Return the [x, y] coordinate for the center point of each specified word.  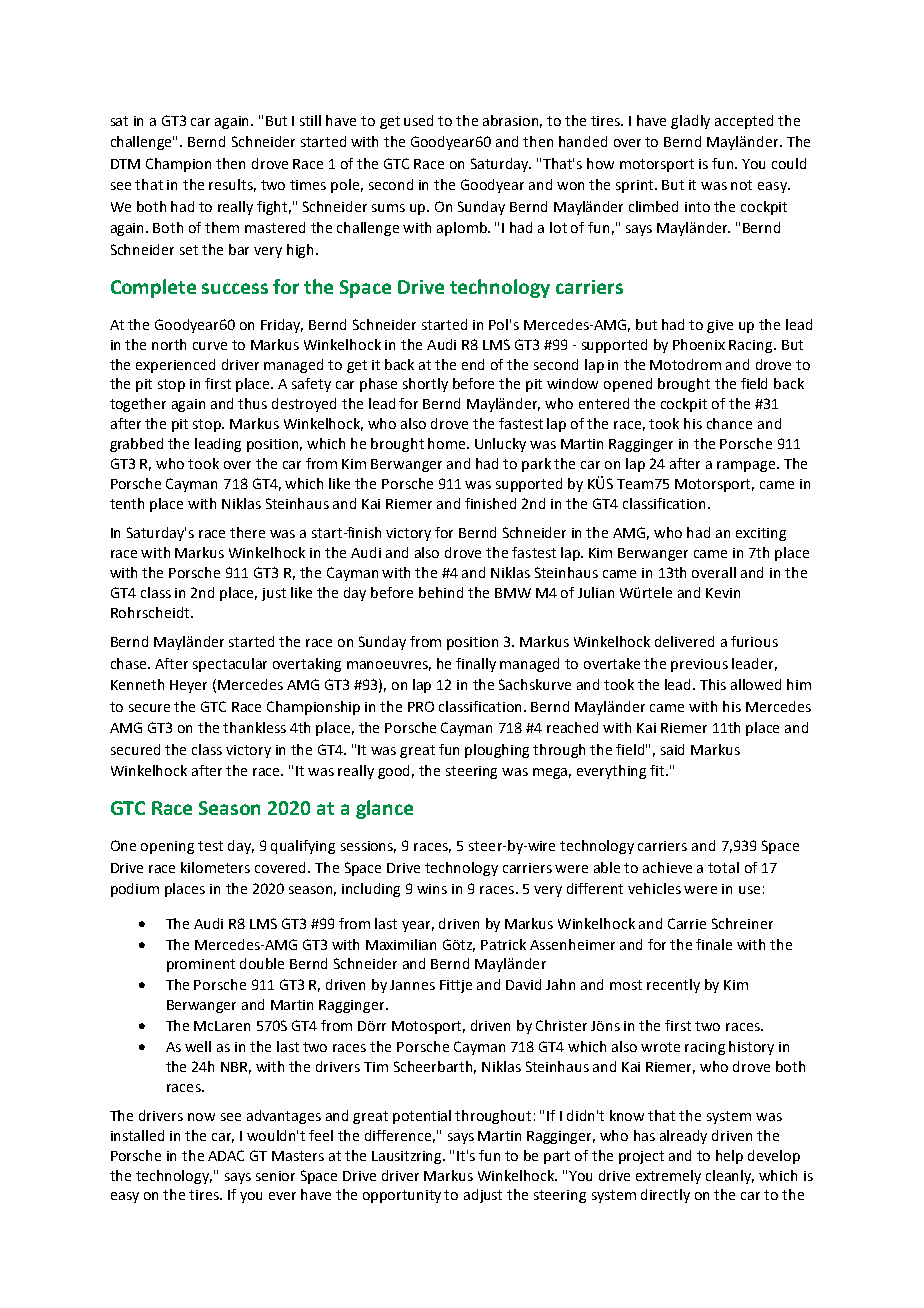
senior [275, 1176]
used [418, 120]
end [473, 364]
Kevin [723, 593]
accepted [744, 122]
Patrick [503, 944]
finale [714, 944]
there [247, 532]
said [672, 749]
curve [210, 346]
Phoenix [699, 344]
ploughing [497, 751]
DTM [125, 164]
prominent [201, 965]
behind [441, 592]
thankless [254, 727]
